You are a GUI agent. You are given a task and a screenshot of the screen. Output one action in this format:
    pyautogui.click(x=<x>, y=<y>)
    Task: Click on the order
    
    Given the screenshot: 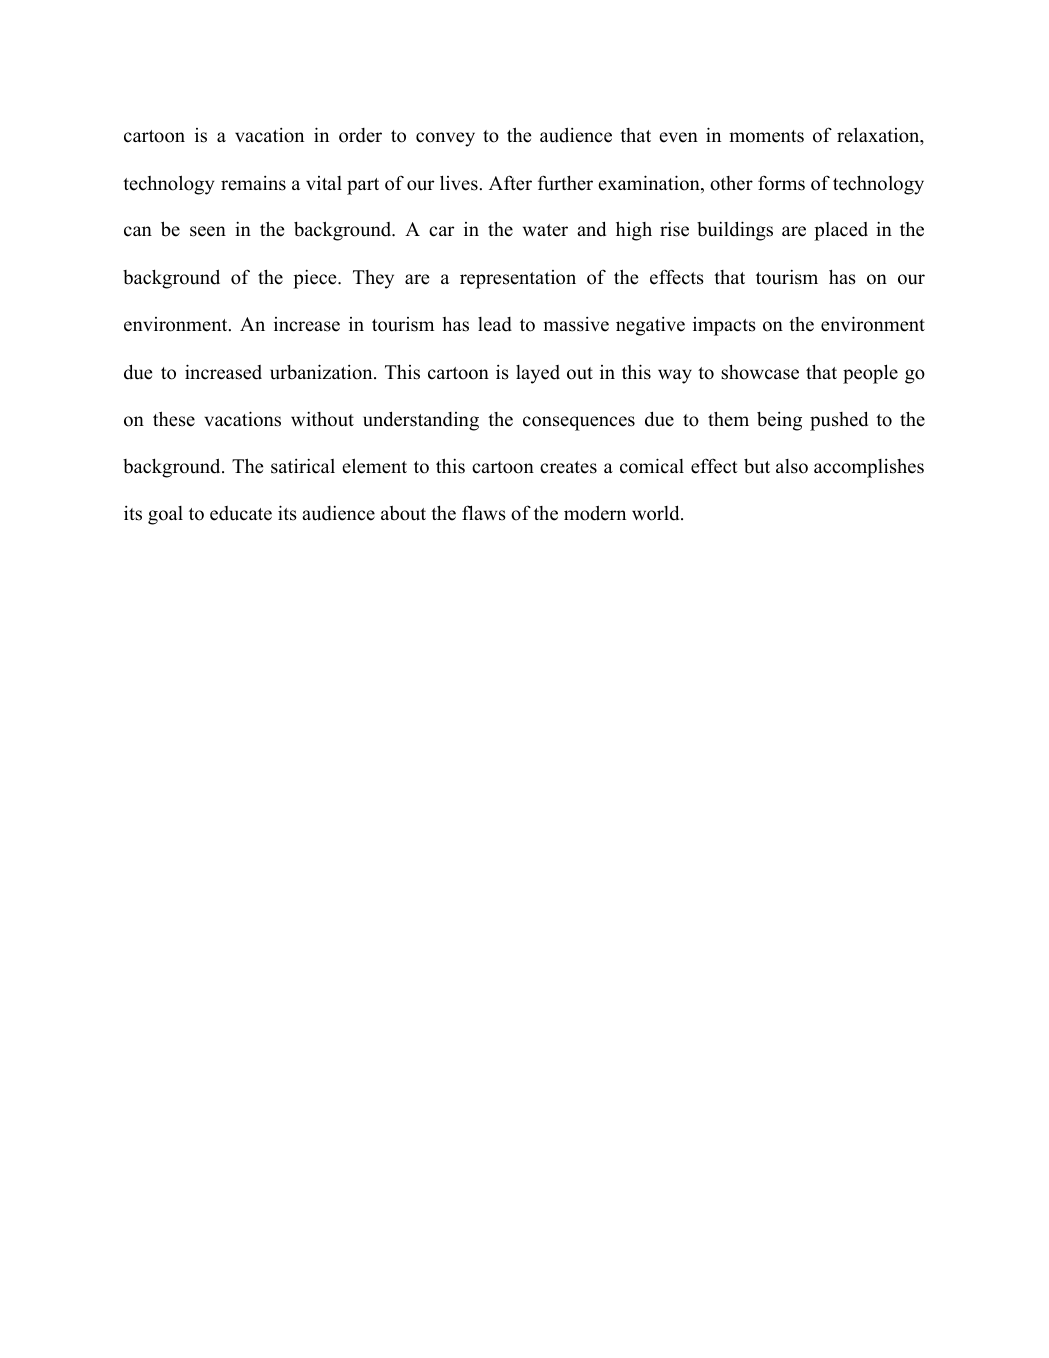 What is the action you would take?
    pyautogui.click(x=360, y=135)
